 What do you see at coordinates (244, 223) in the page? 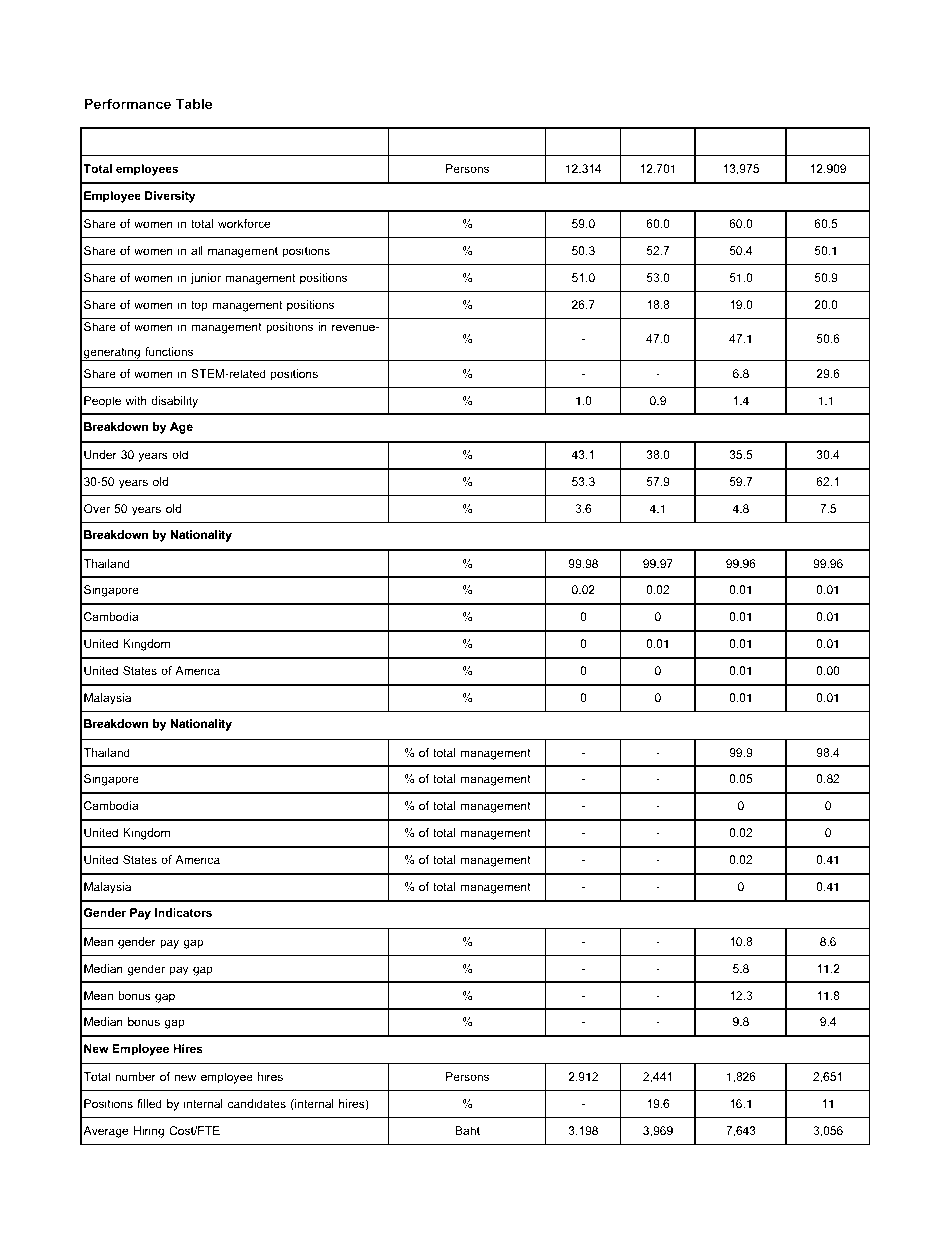
I see `workforce` at bounding box center [244, 223].
